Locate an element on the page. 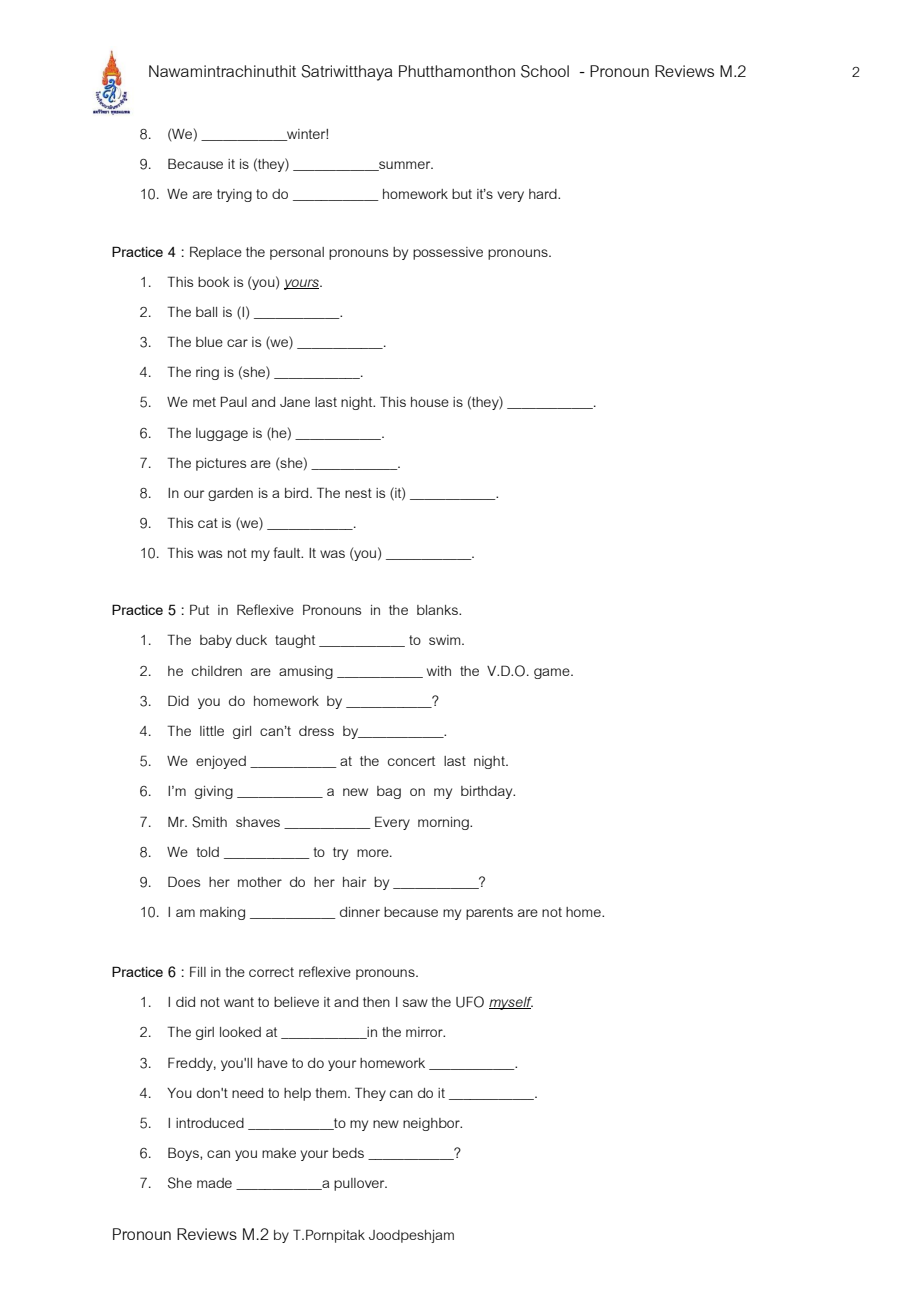 Image resolution: width=924 pixels, height=1307 pixels. house is located at coordinates (430, 402).
